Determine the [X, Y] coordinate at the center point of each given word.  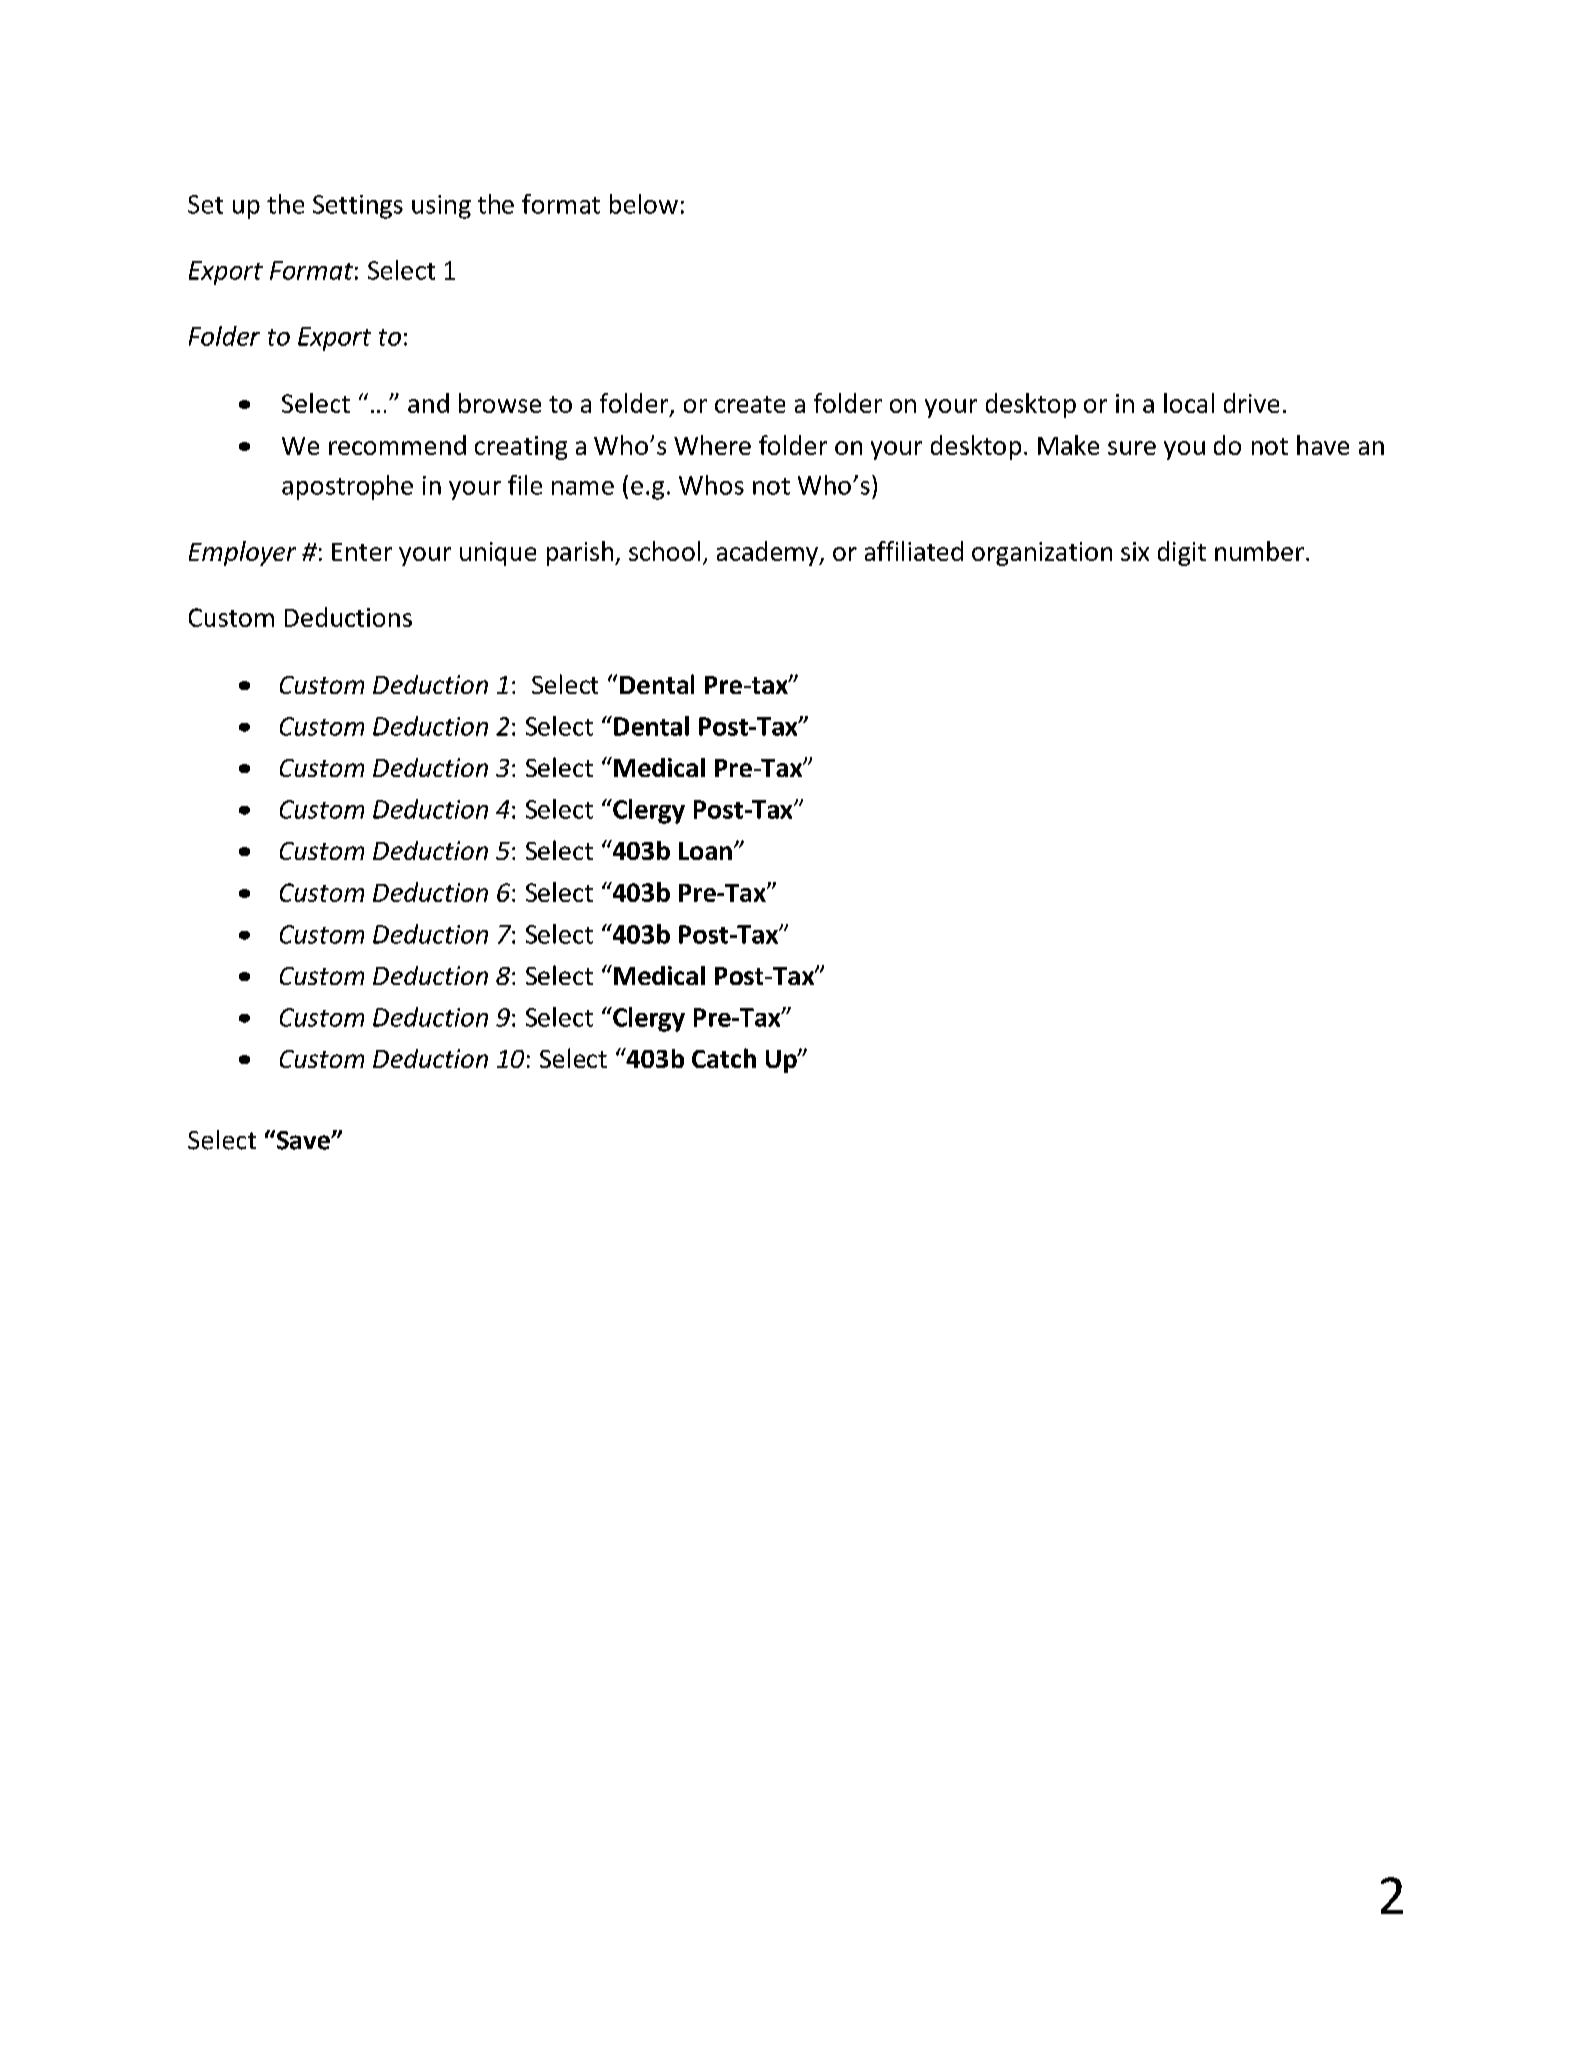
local [1189, 403]
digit [1182, 553]
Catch [724, 1058]
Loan [705, 851]
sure [1132, 448]
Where [712, 445]
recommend [397, 445]
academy [768, 553]
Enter [362, 552]
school [664, 551]
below [644, 204]
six [1135, 551]
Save [304, 1140]
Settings [358, 207]
